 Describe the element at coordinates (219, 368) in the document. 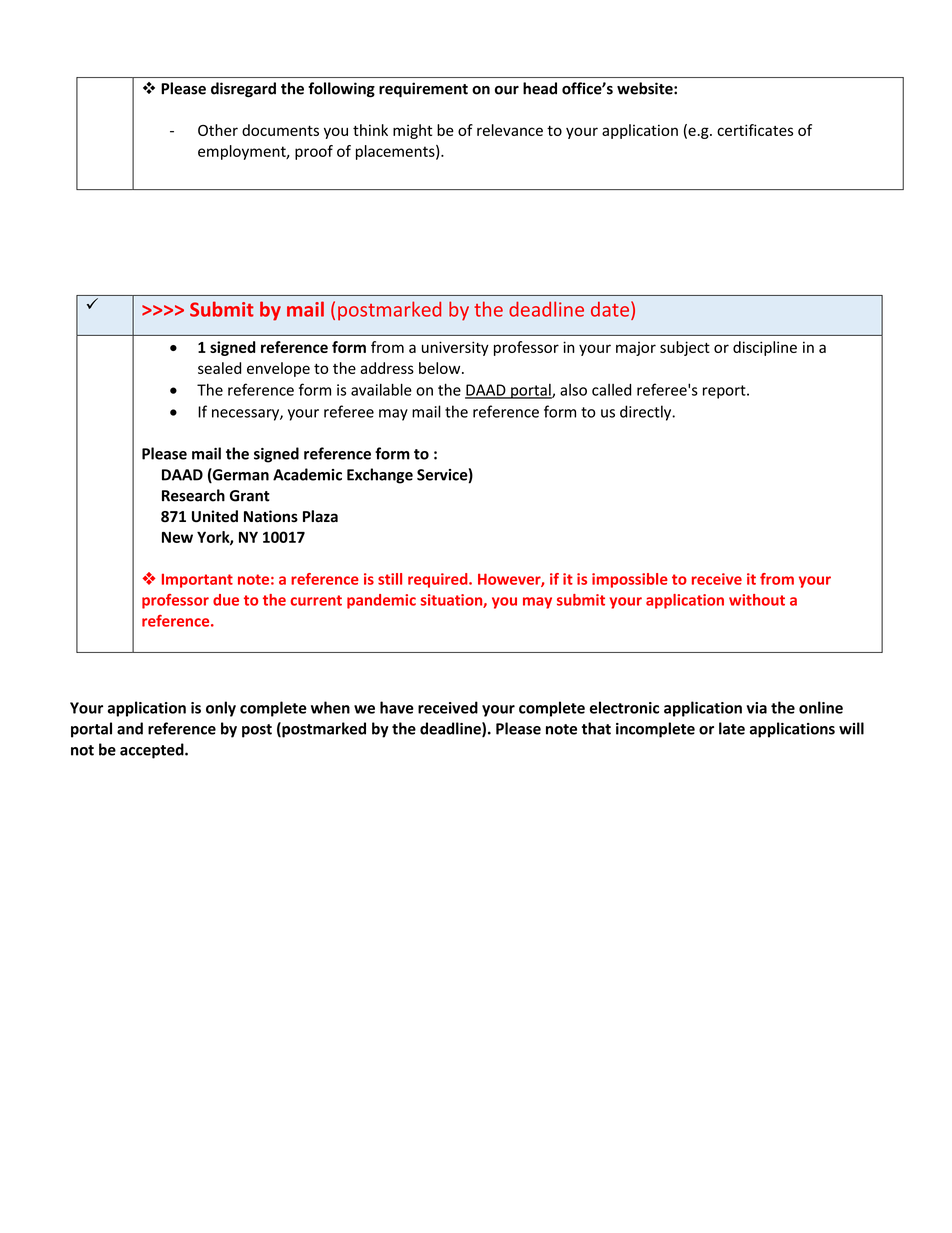

I see `sealed` at that location.
